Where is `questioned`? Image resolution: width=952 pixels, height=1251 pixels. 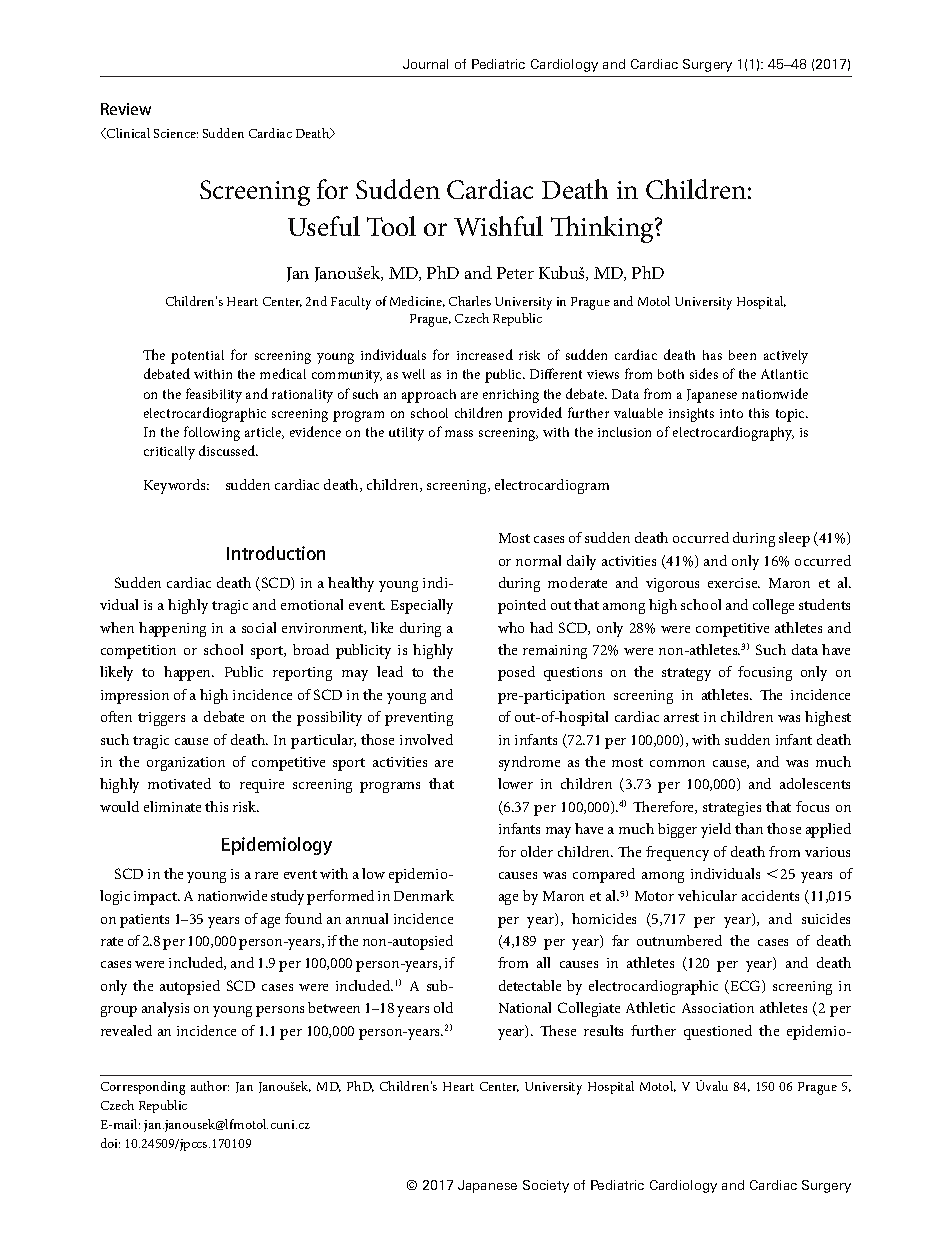 questioned is located at coordinates (718, 1032).
